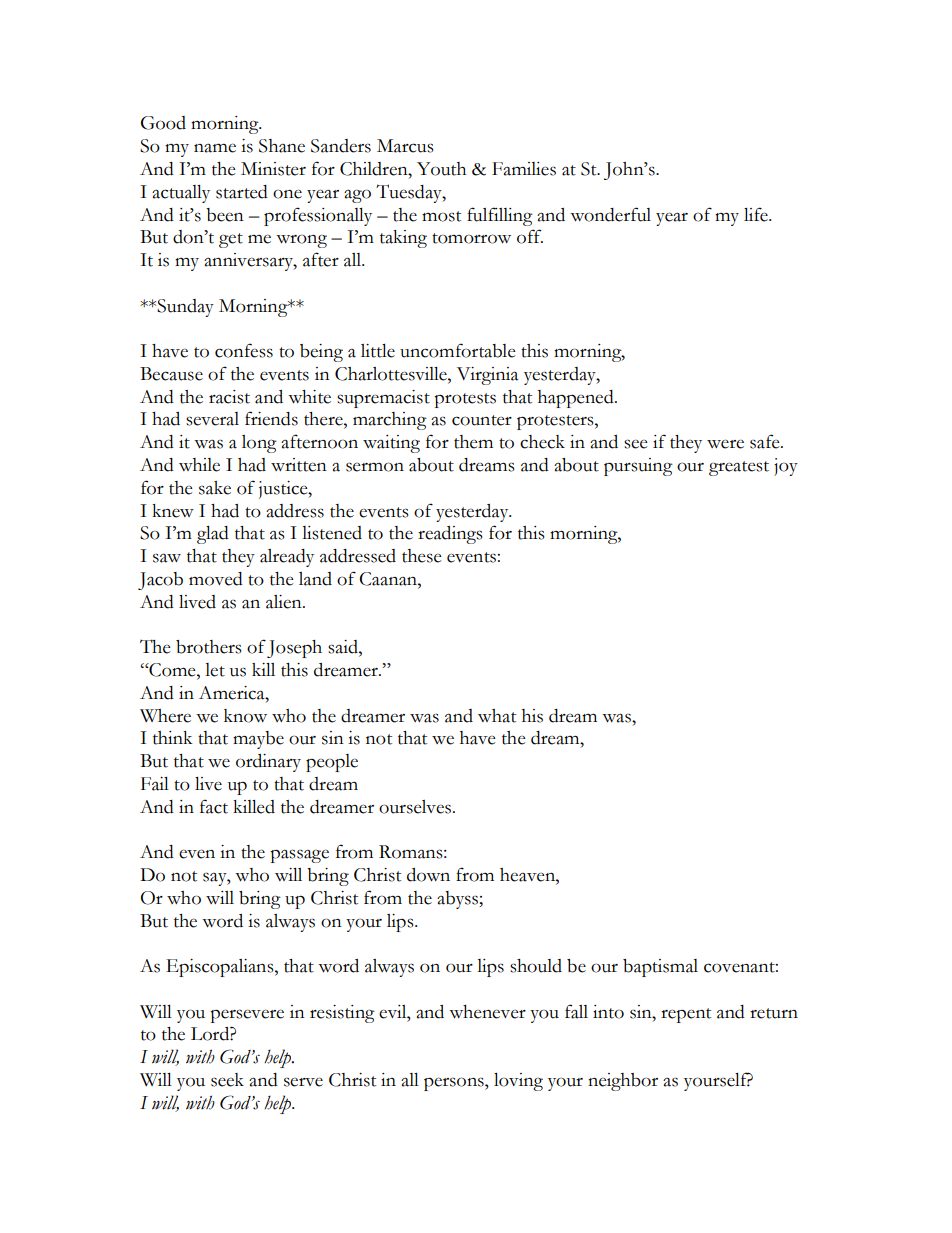 Image resolution: width=952 pixels, height=1233 pixels. I want to click on confess, so click(244, 350).
